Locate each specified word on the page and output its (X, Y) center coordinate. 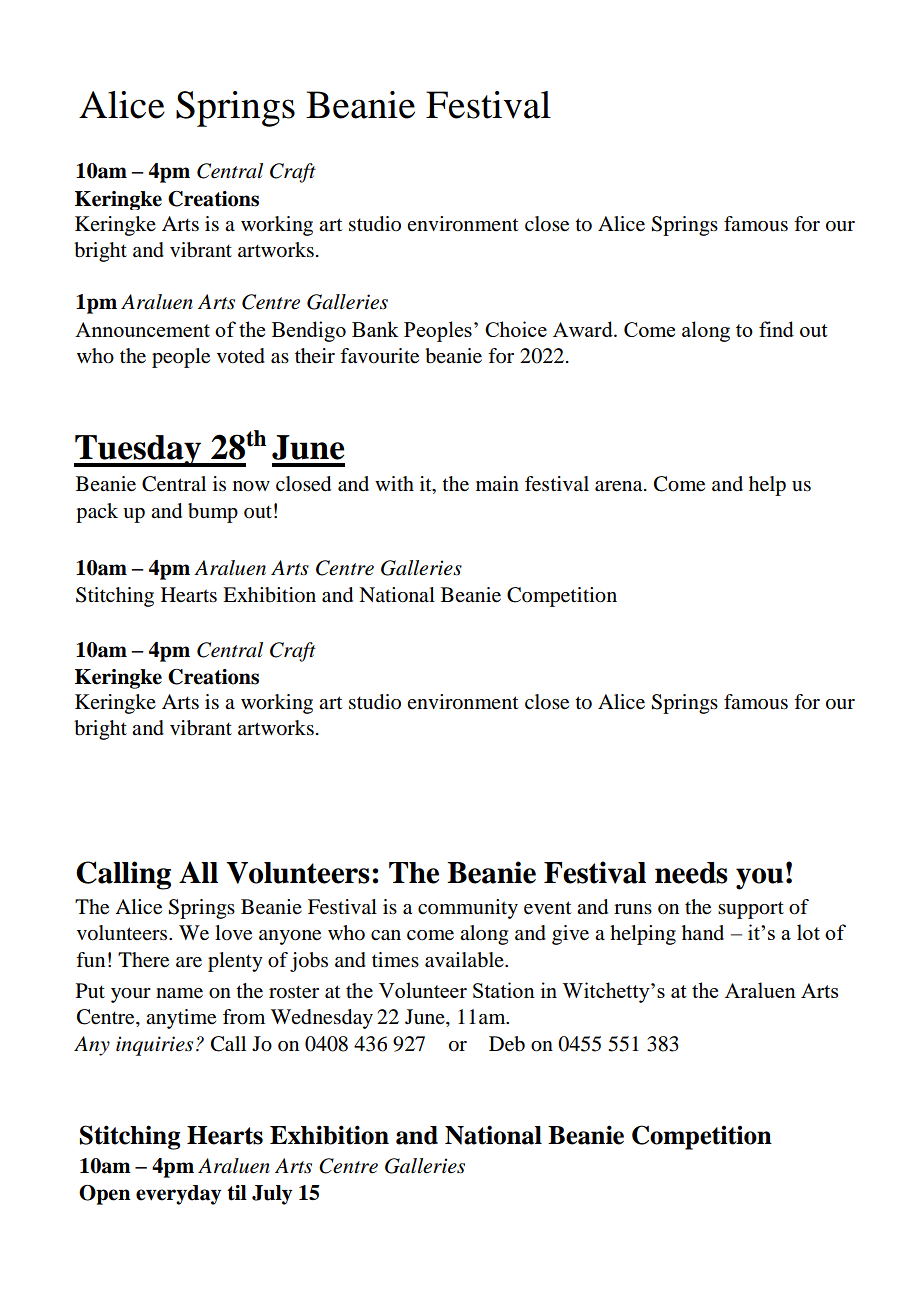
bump (213, 513)
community (468, 909)
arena (620, 486)
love (233, 933)
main (497, 483)
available (465, 960)
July (272, 1195)
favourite (379, 356)
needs (691, 873)
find (776, 329)
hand (703, 932)
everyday (179, 1195)
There (143, 960)
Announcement (142, 329)
